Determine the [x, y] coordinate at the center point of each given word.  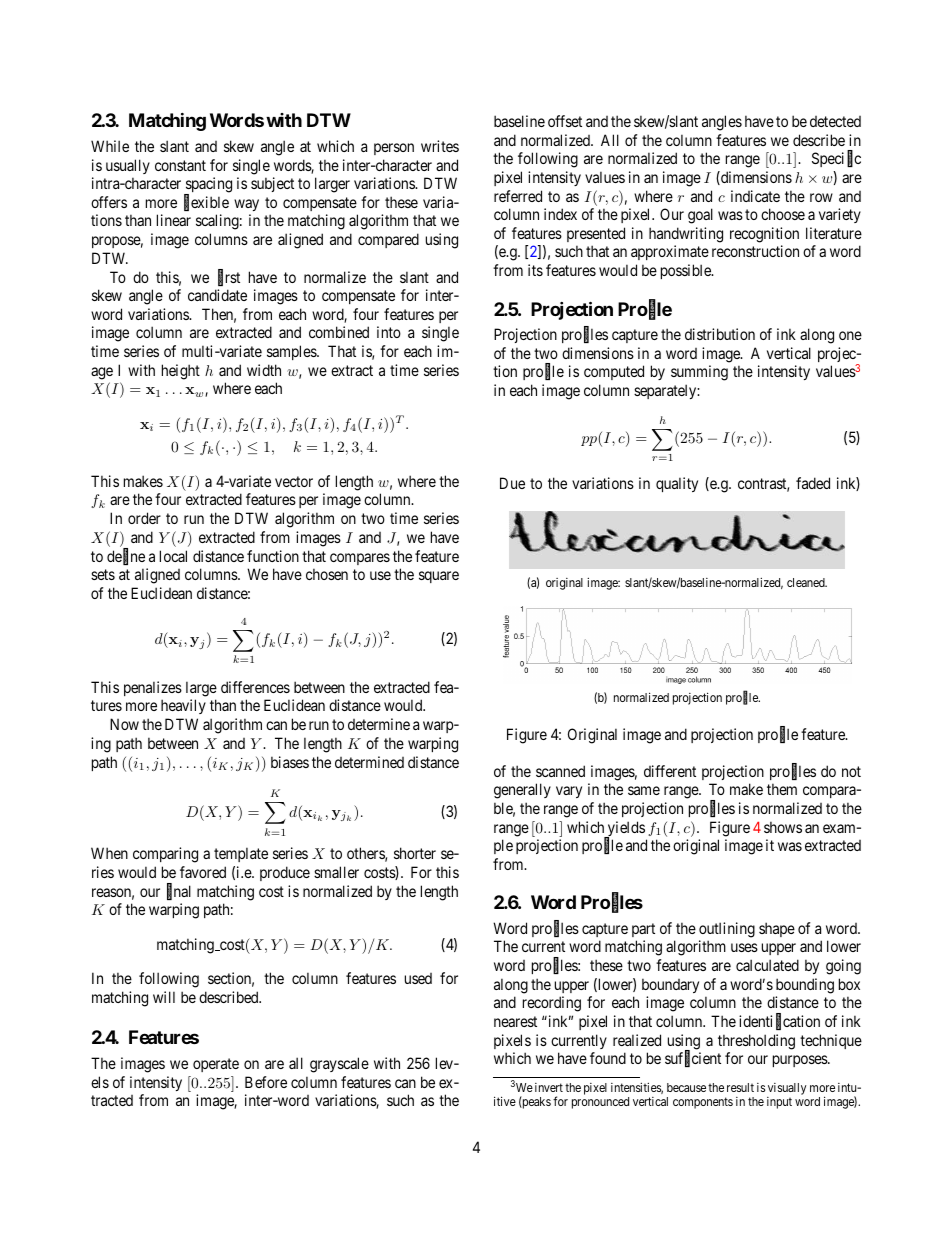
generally [522, 791]
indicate [755, 196]
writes [440, 146]
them [782, 789]
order [144, 518]
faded [813, 483]
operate [216, 1065]
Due [512, 483]
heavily [183, 706]
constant [180, 165]
